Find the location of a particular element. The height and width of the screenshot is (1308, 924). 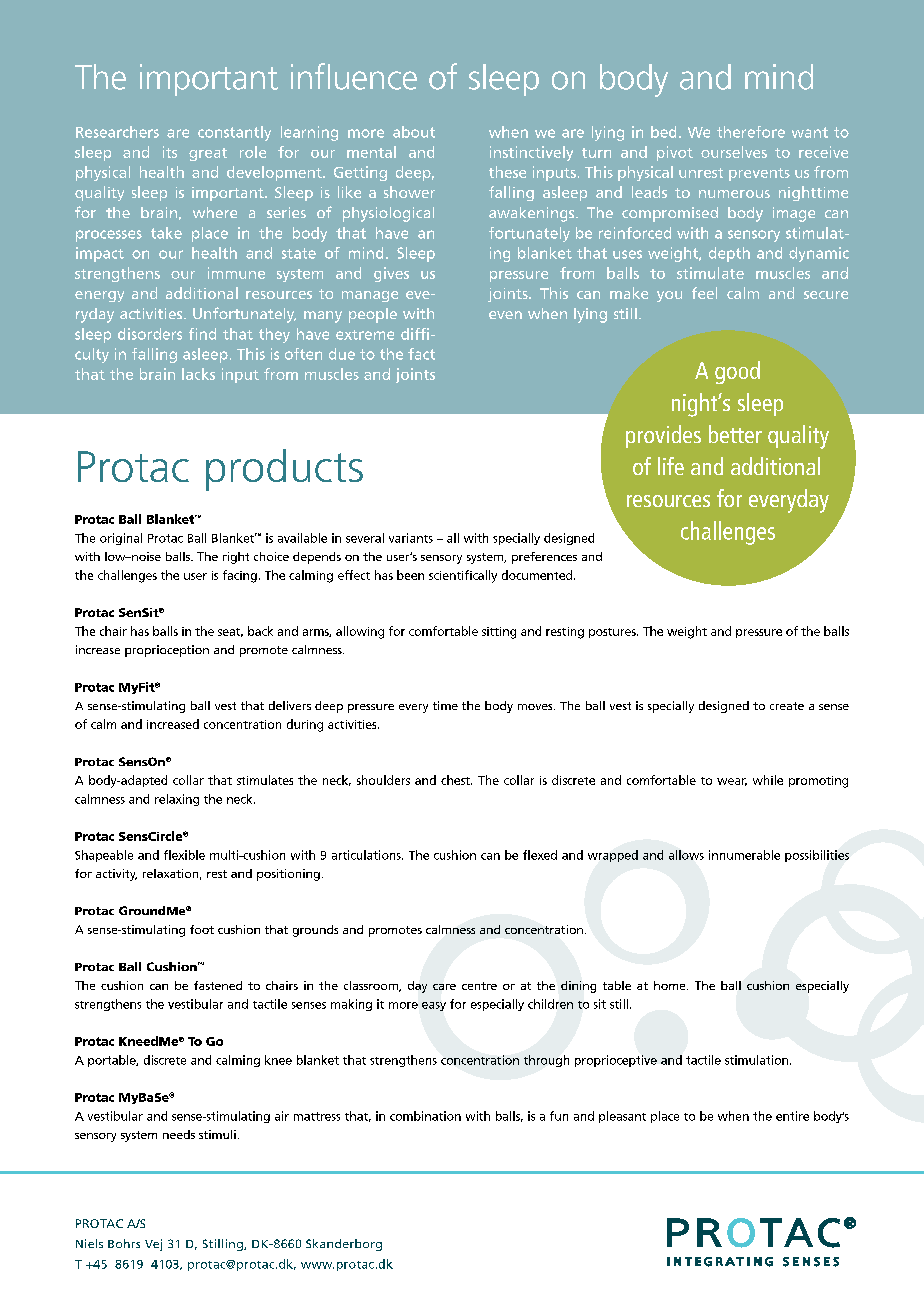

find is located at coordinates (202, 334).
